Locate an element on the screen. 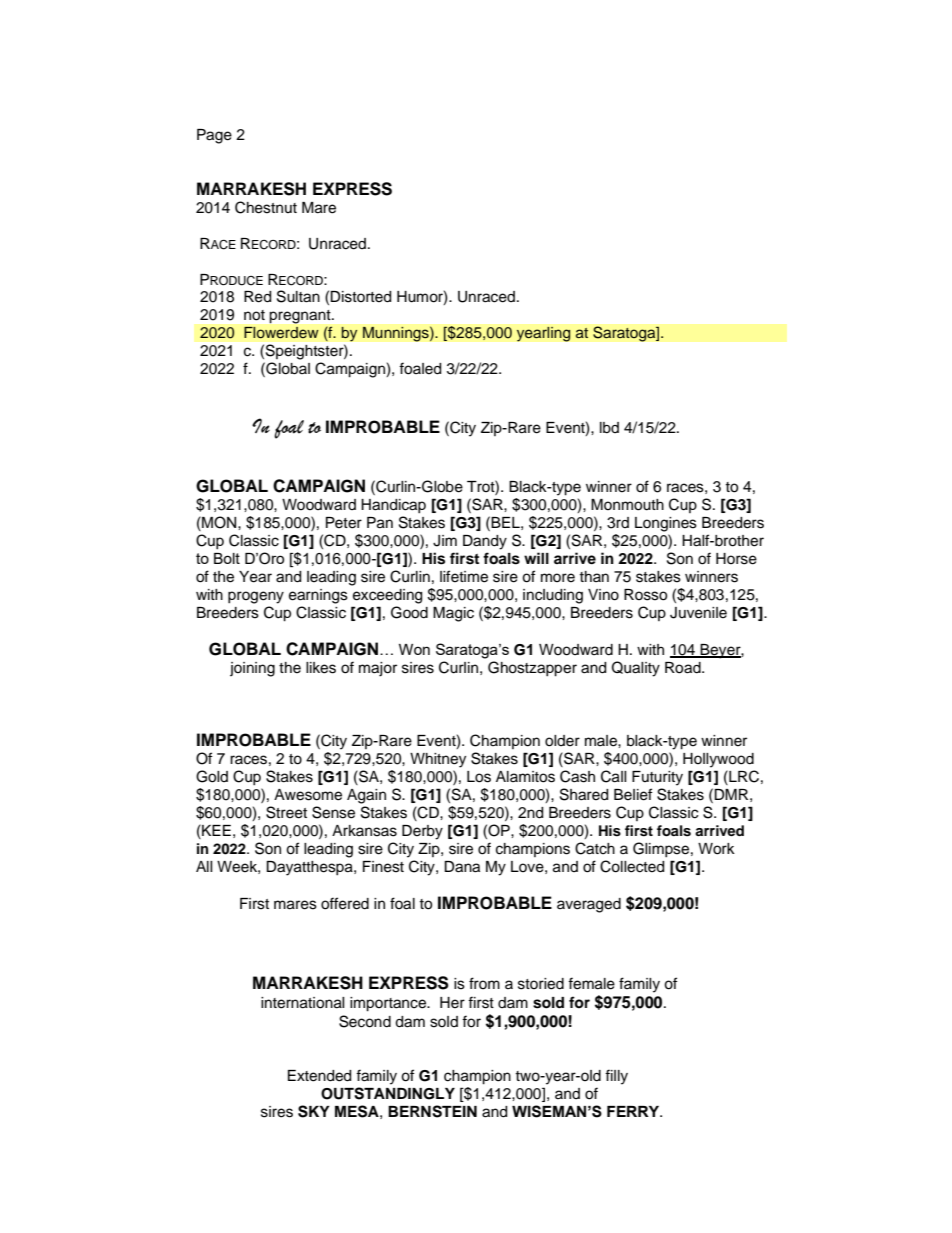  Juvenile is located at coordinates (698, 613).
